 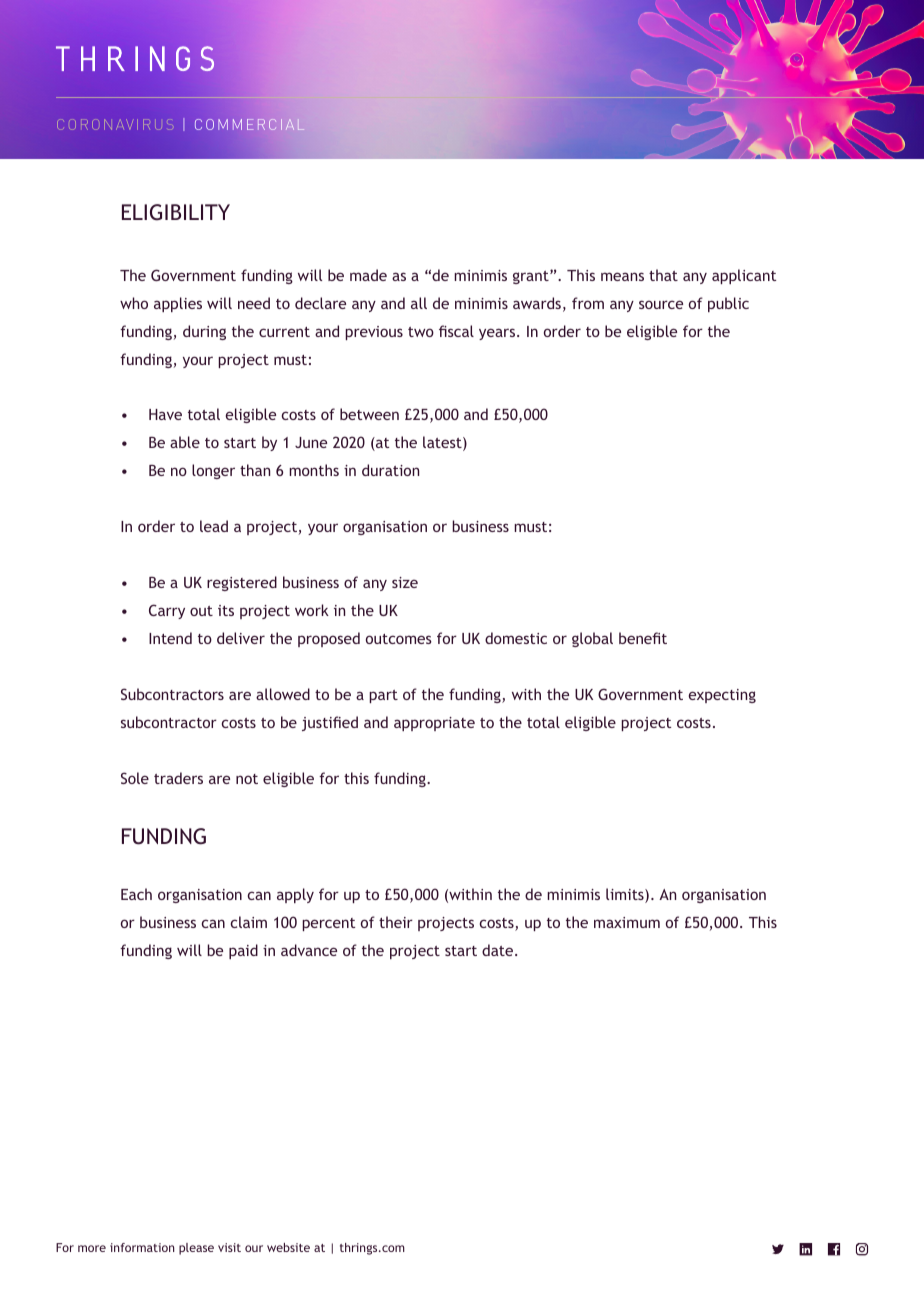 I want to click on size, so click(x=405, y=582).
